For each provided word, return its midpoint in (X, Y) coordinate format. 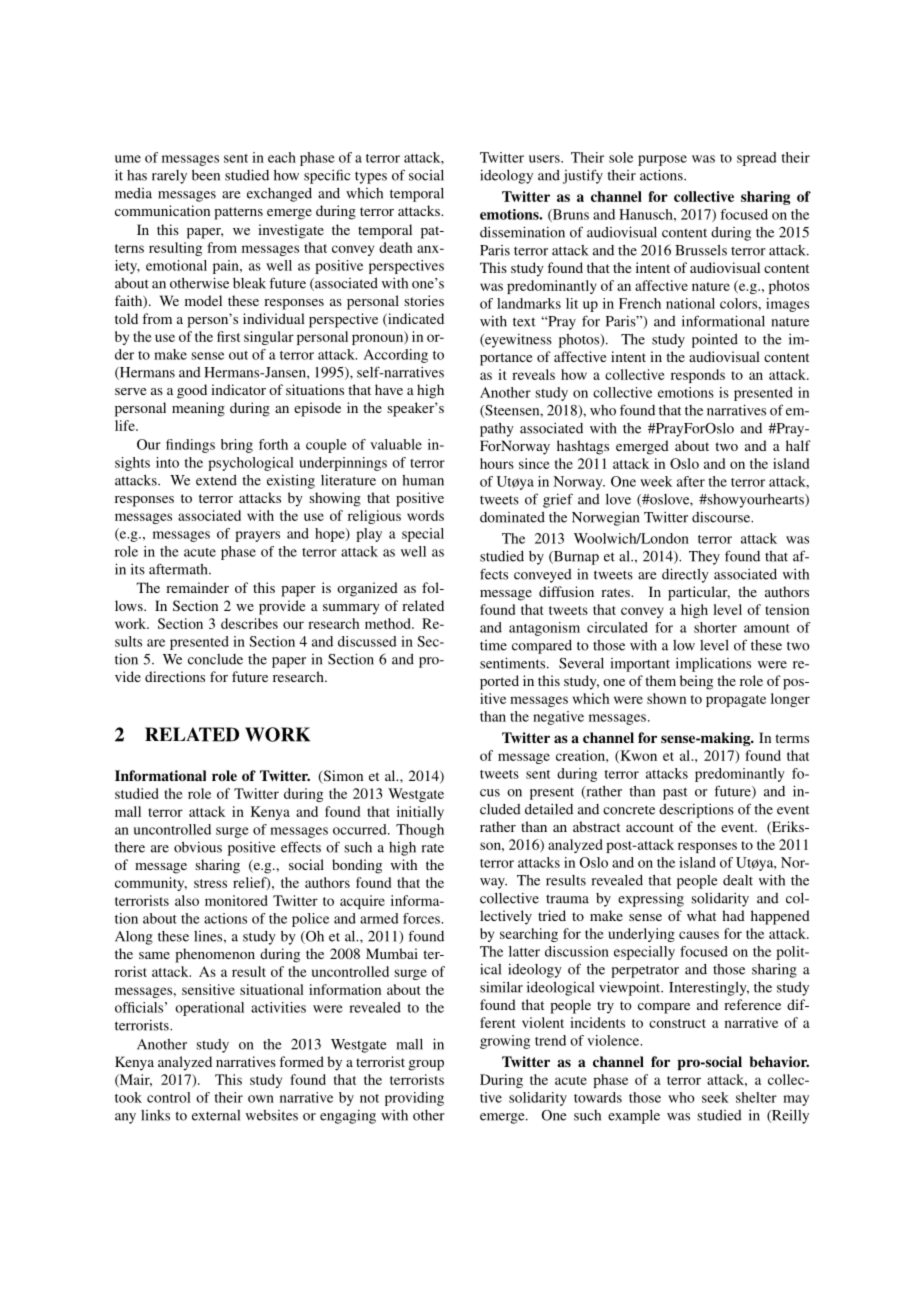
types (371, 178)
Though (420, 831)
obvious (198, 847)
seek (715, 1097)
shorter (715, 627)
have (389, 389)
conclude (215, 659)
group (426, 1065)
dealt (738, 880)
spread (757, 159)
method (389, 623)
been (206, 175)
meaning (198, 409)
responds (698, 376)
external (216, 1115)
